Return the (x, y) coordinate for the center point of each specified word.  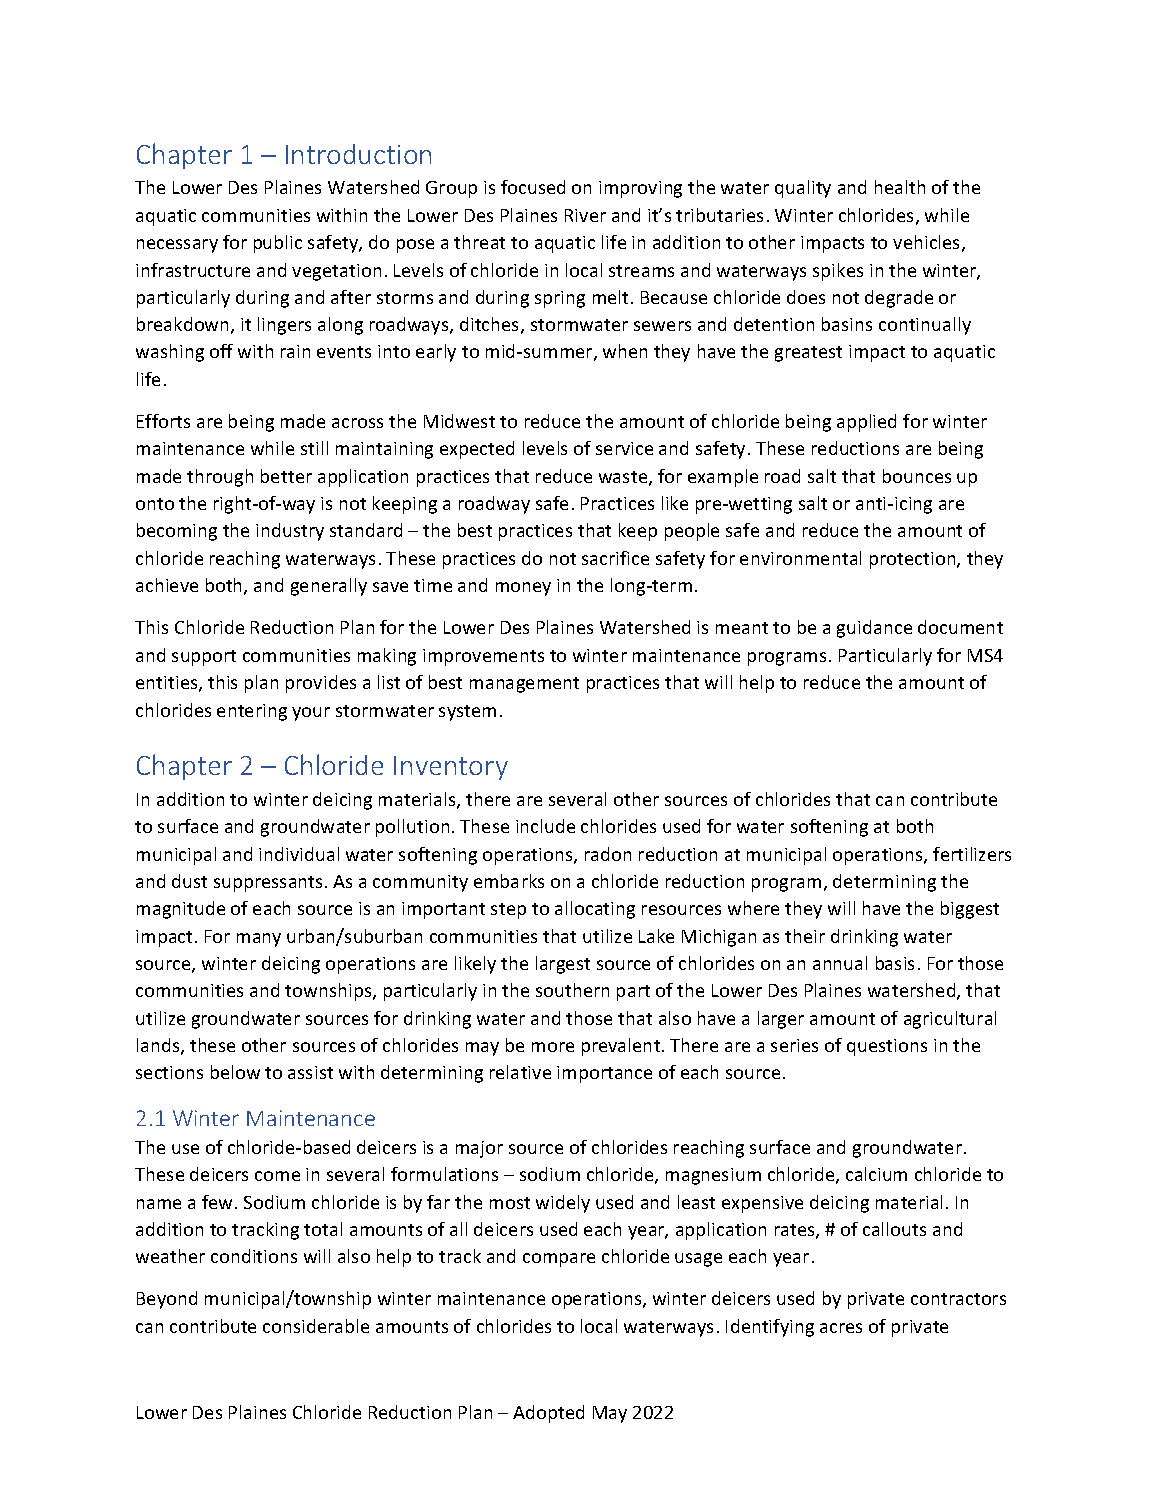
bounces (917, 476)
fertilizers (972, 854)
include (545, 826)
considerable (316, 1326)
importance (604, 1074)
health (900, 187)
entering (252, 712)
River (585, 215)
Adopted (548, 1414)
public (278, 244)
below (235, 1072)
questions (887, 1047)
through (220, 478)
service (624, 448)
